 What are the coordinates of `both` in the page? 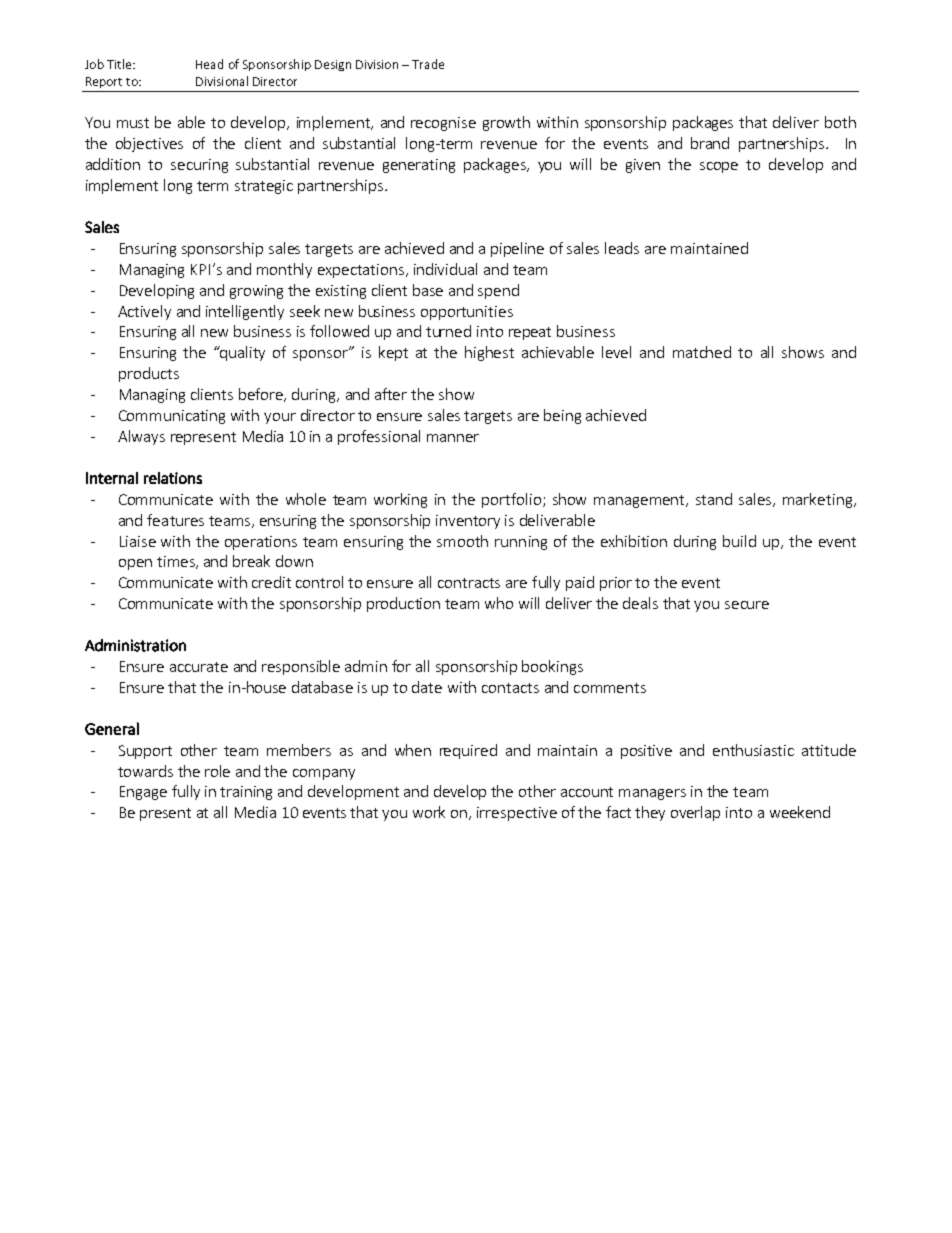 It's located at (840, 122).
